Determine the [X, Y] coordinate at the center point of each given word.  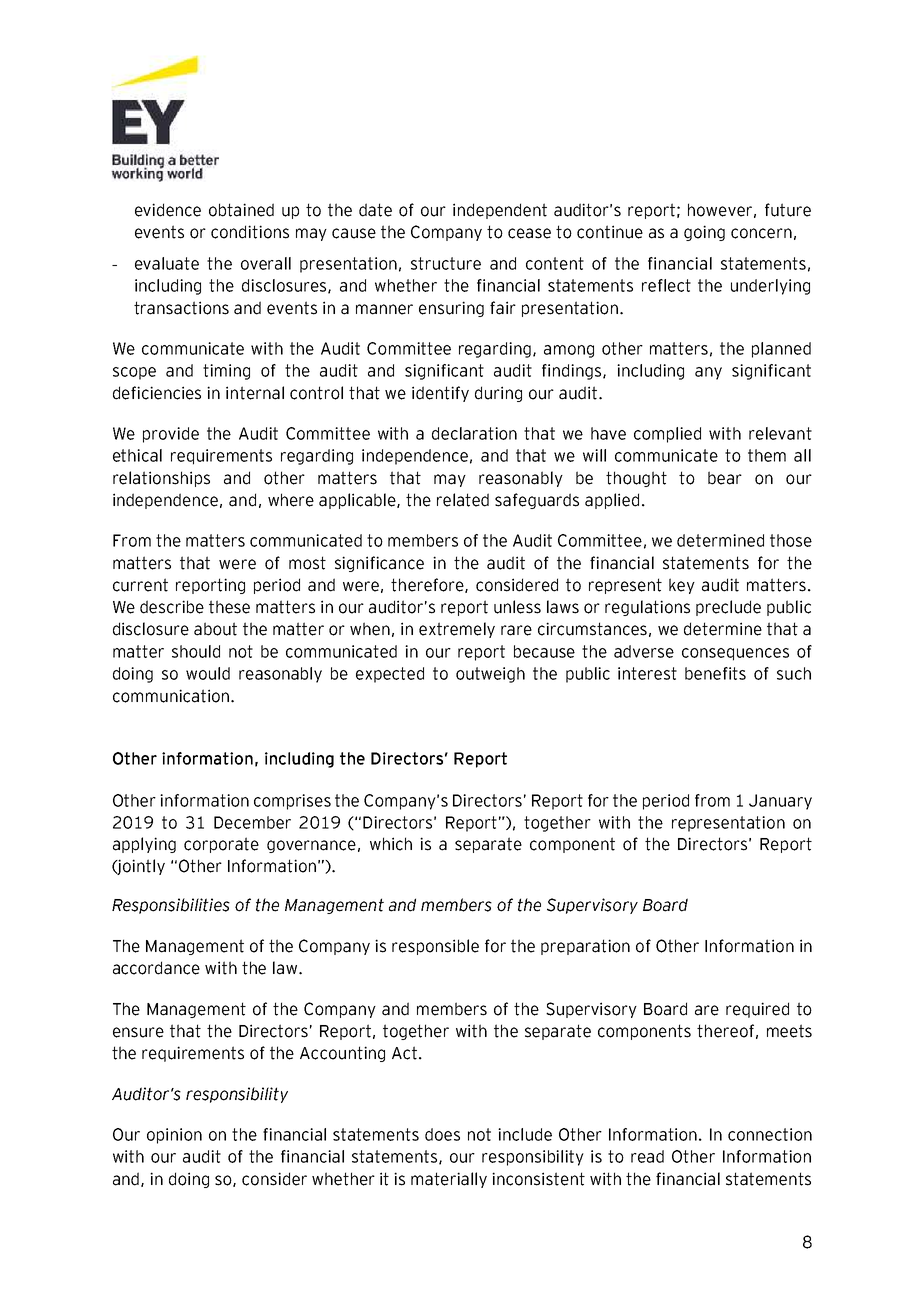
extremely [457, 630]
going [704, 233]
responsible [435, 947]
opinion [174, 1136]
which [391, 844]
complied [667, 435]
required [757, 1010]
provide [171, 435]
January [780, 802]
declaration [474, 433]
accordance [156, 968]
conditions [250, 232]
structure [446, 263]
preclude [728, 608]
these [229, 607]
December [252, 822]
